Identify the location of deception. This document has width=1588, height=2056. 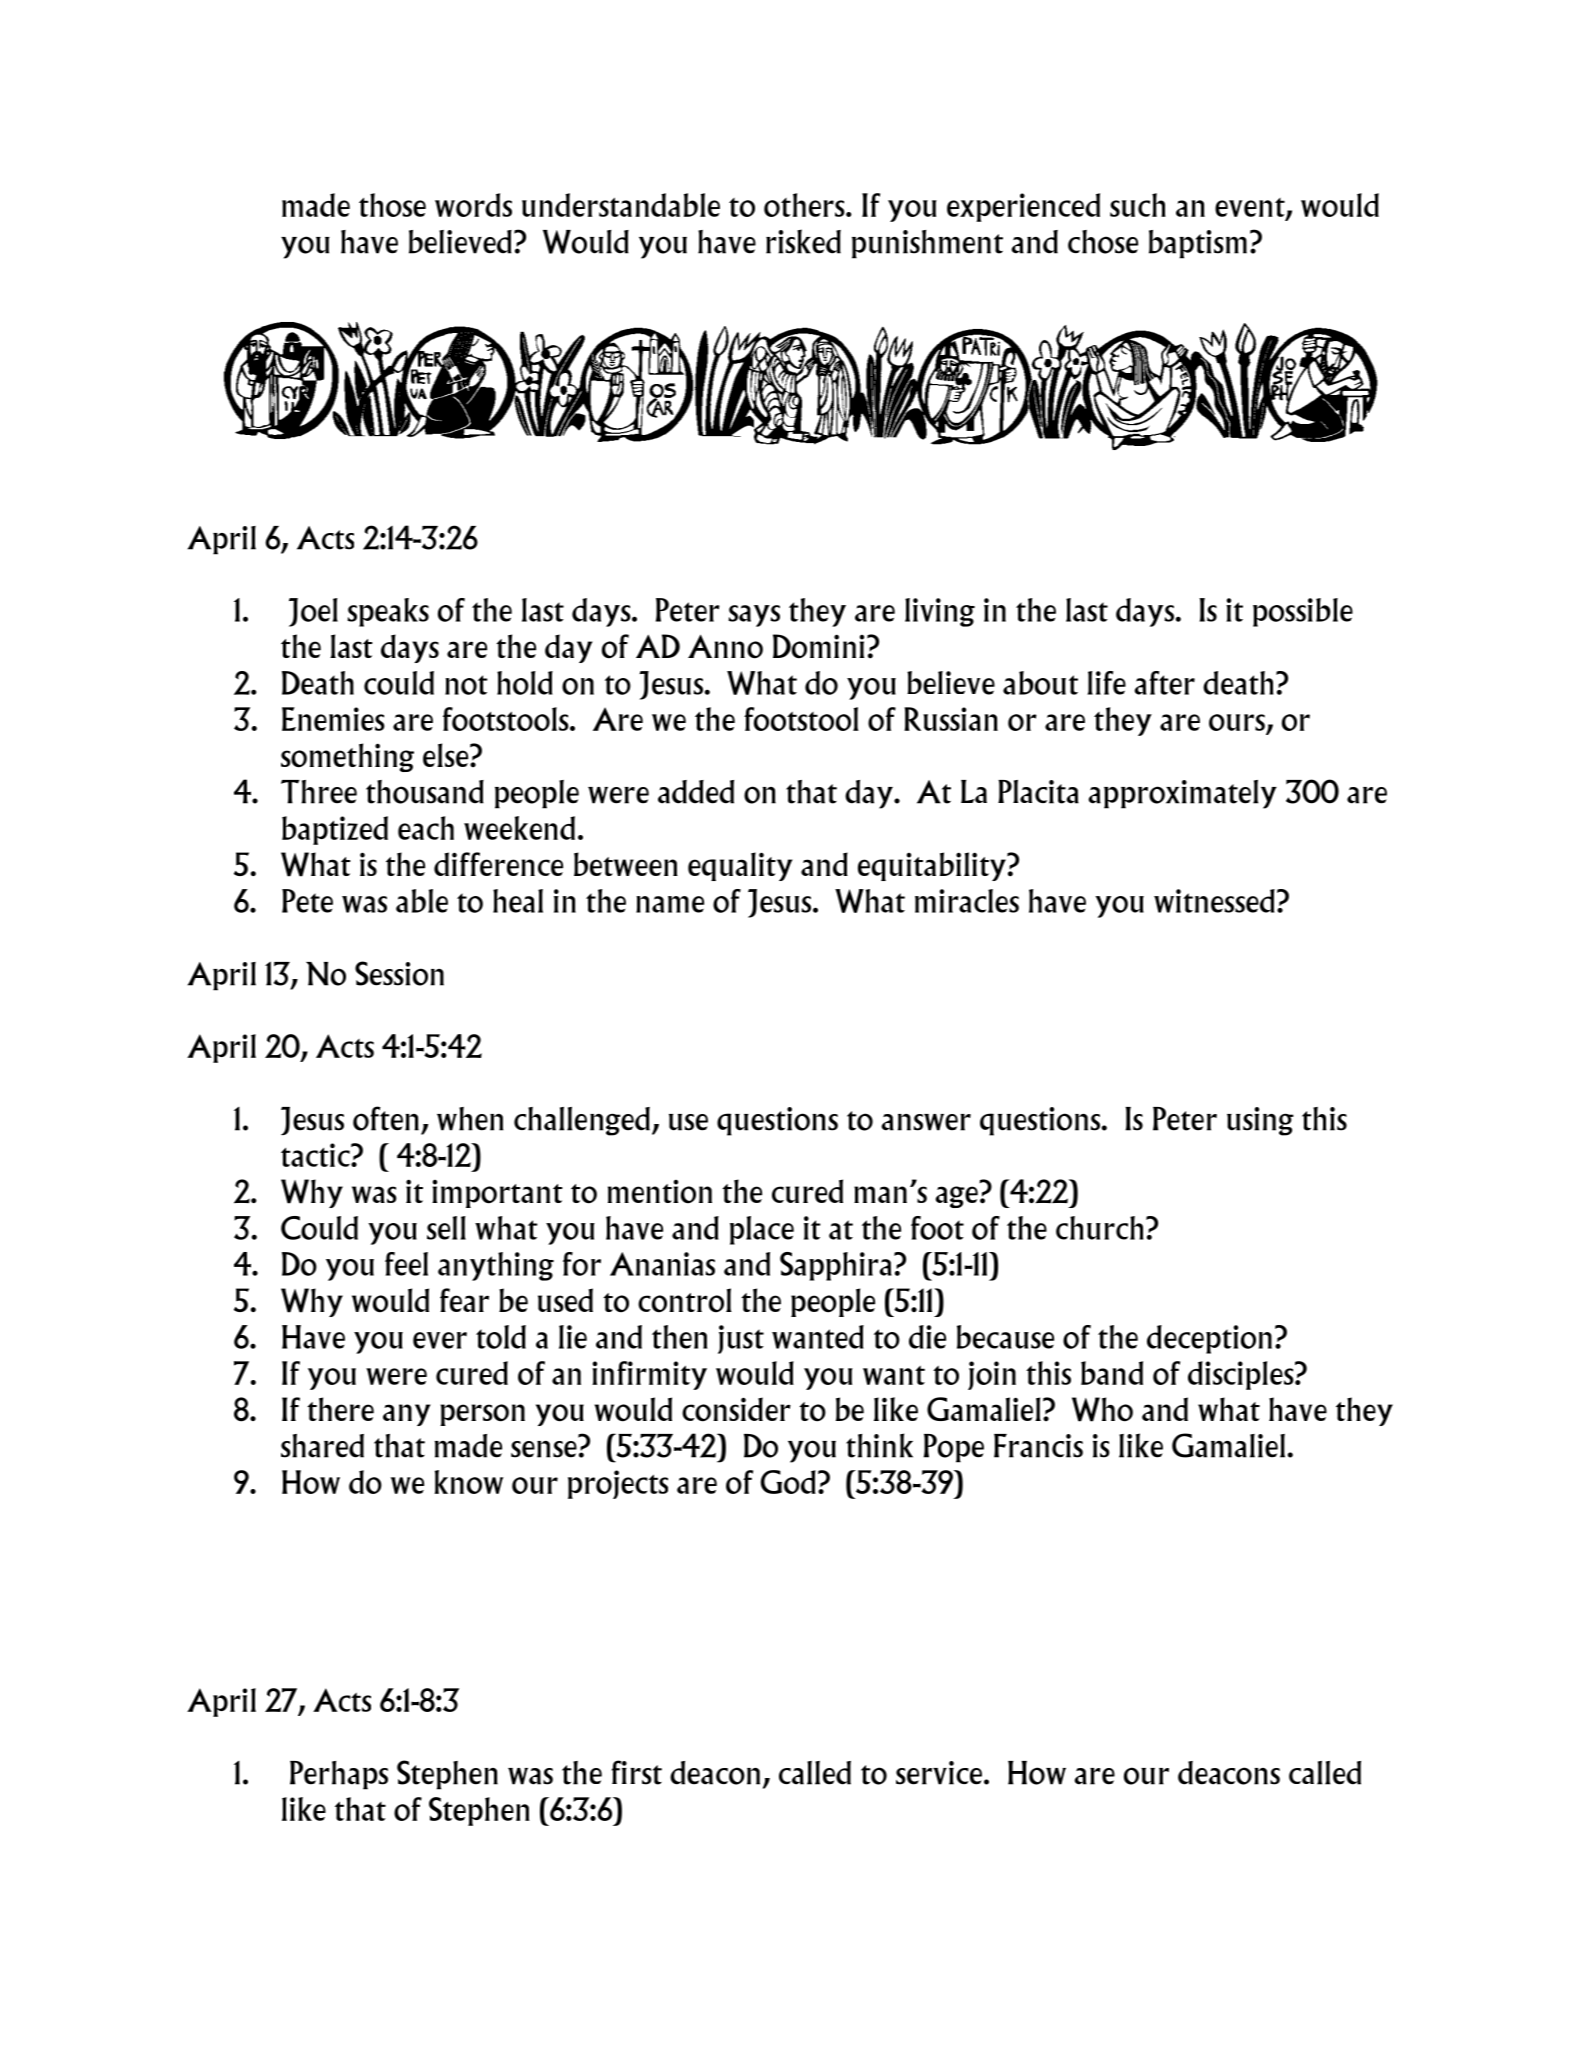
(1209, 1339).
